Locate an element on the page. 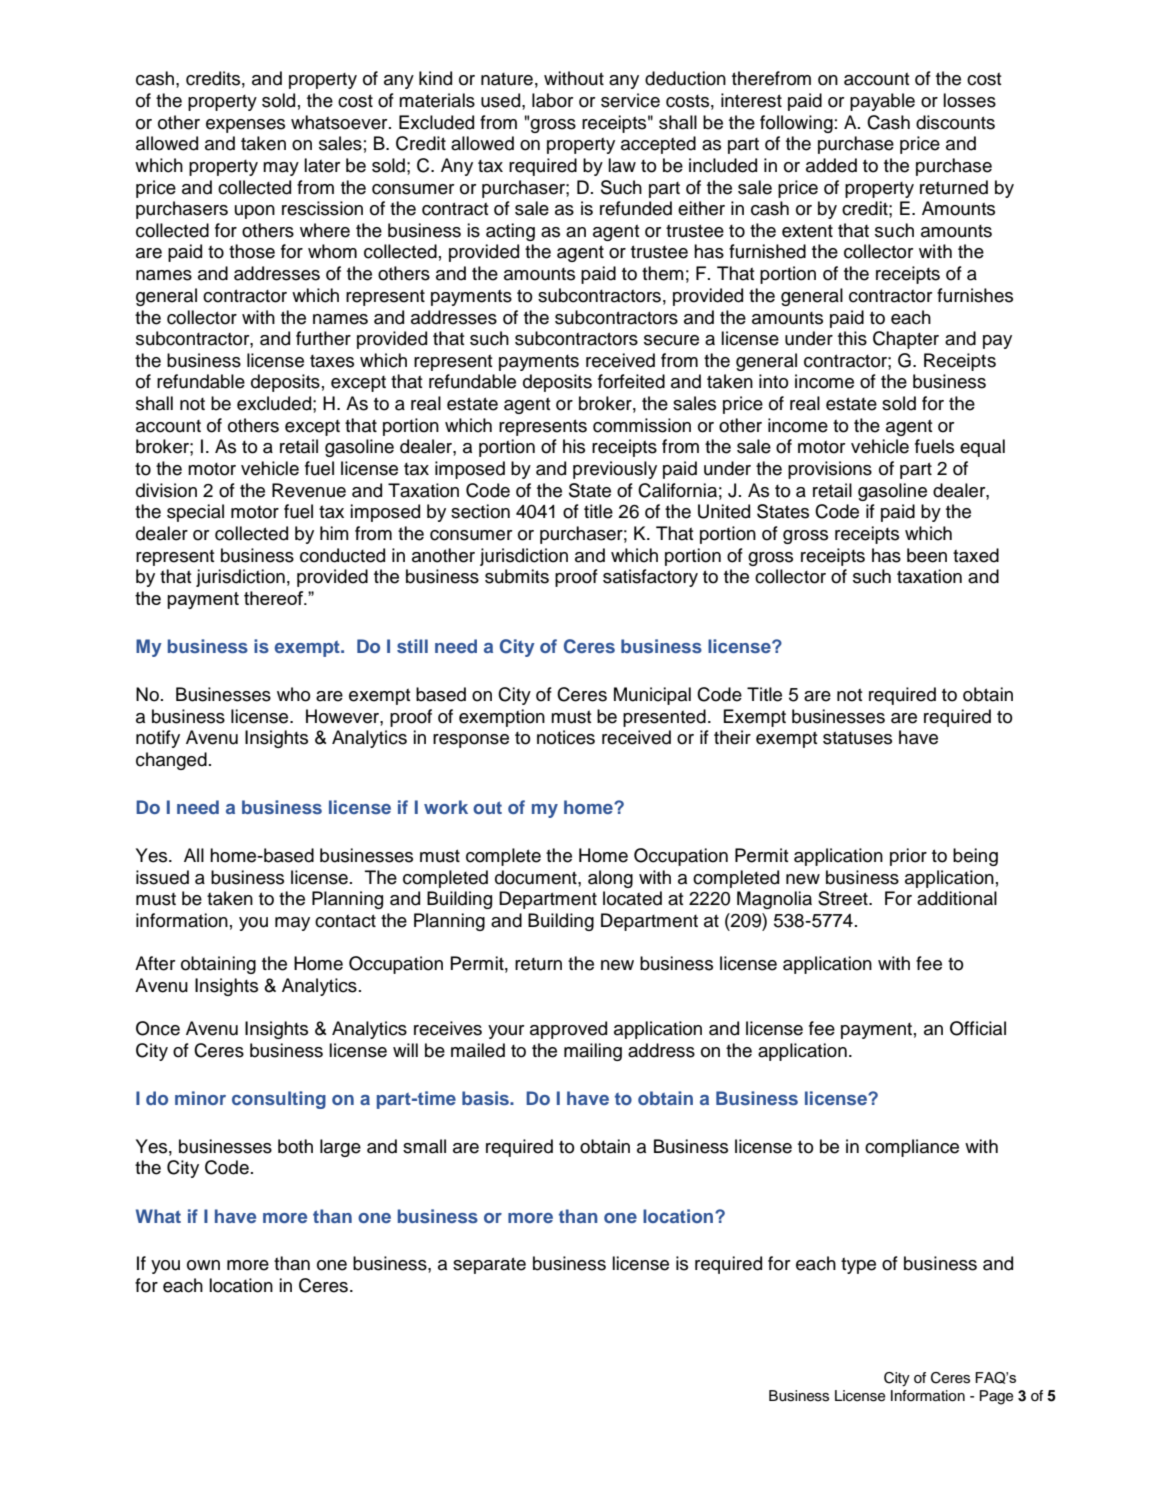 This document has height=1491, width=1152. Revenue is located at coordinates (309, 490).
